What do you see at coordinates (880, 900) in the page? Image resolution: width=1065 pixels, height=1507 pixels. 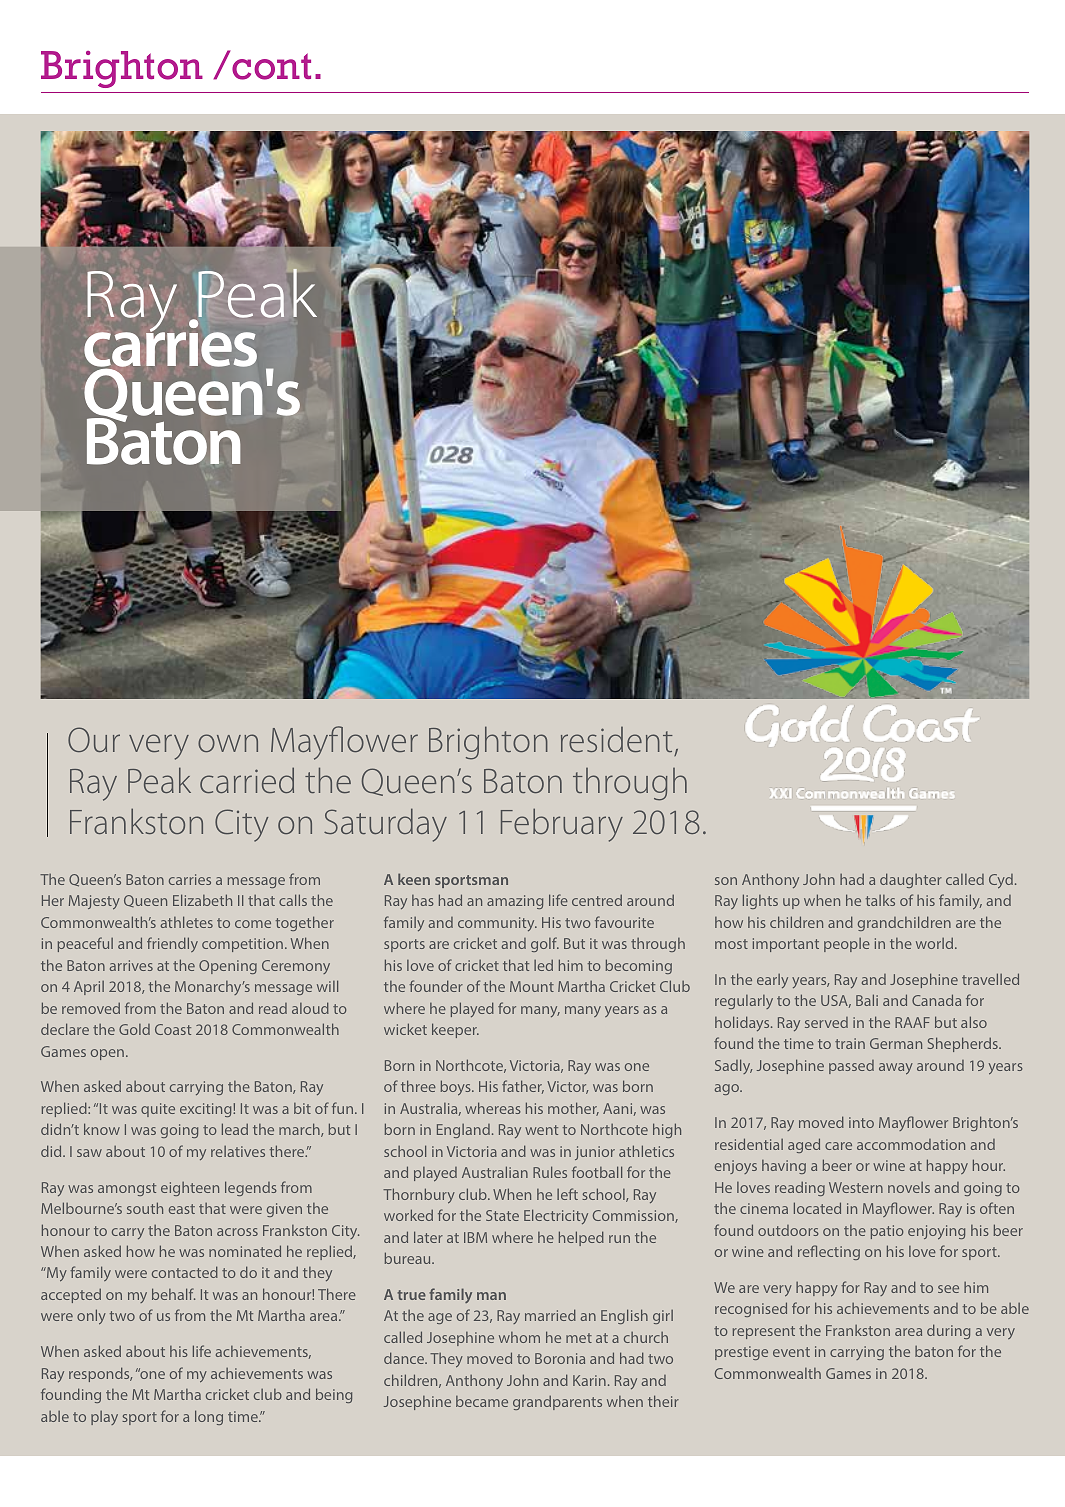 I see `talks` at bounding box center [880, 900].
